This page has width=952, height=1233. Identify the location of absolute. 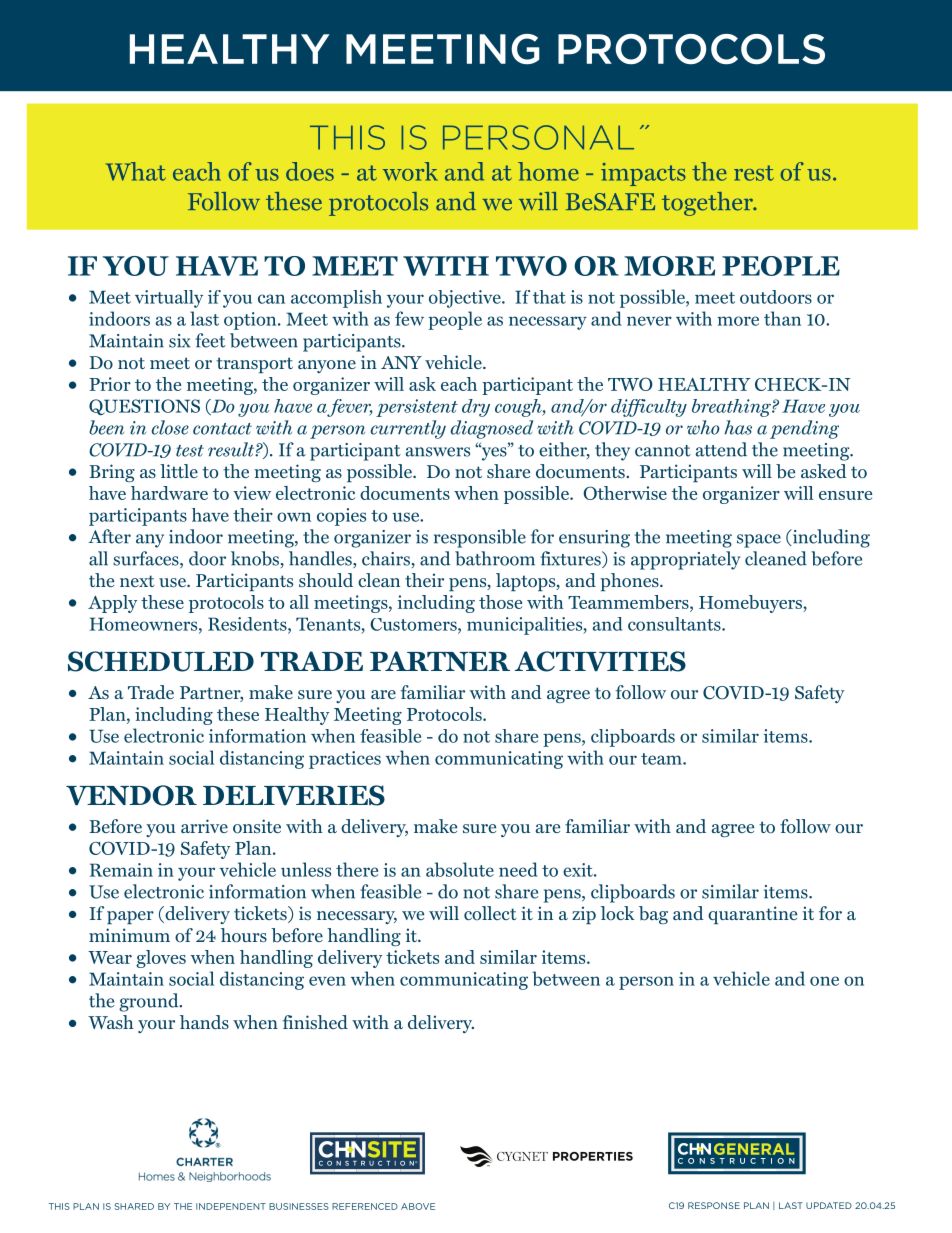
(460, 869).
